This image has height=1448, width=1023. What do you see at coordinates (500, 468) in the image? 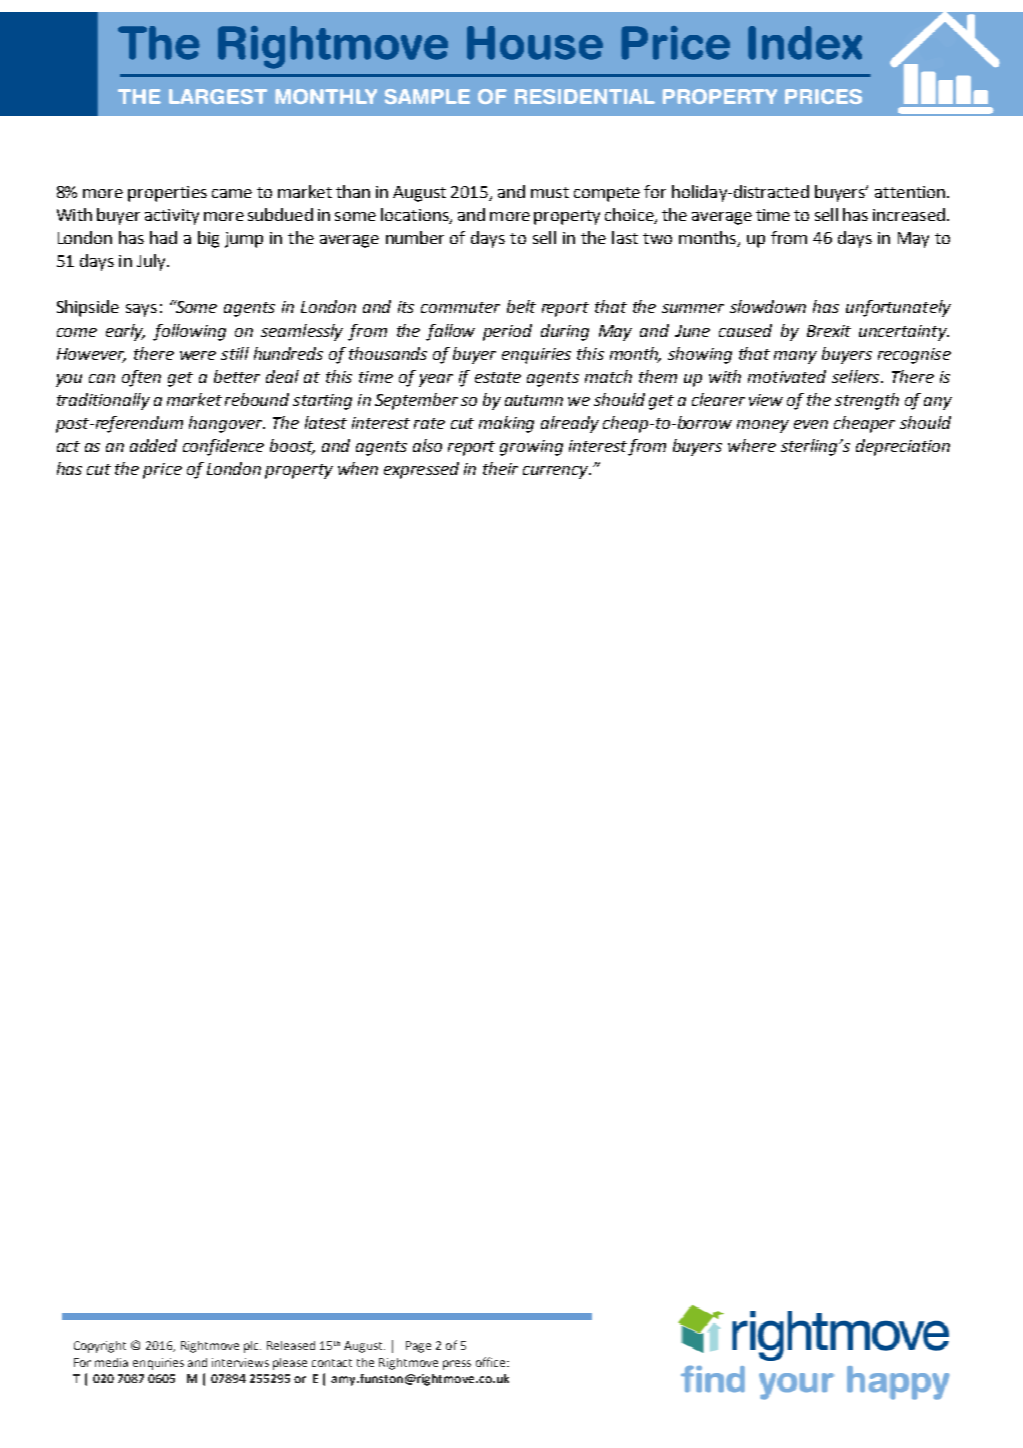
I see `their` at bounding box center [500, 468].
